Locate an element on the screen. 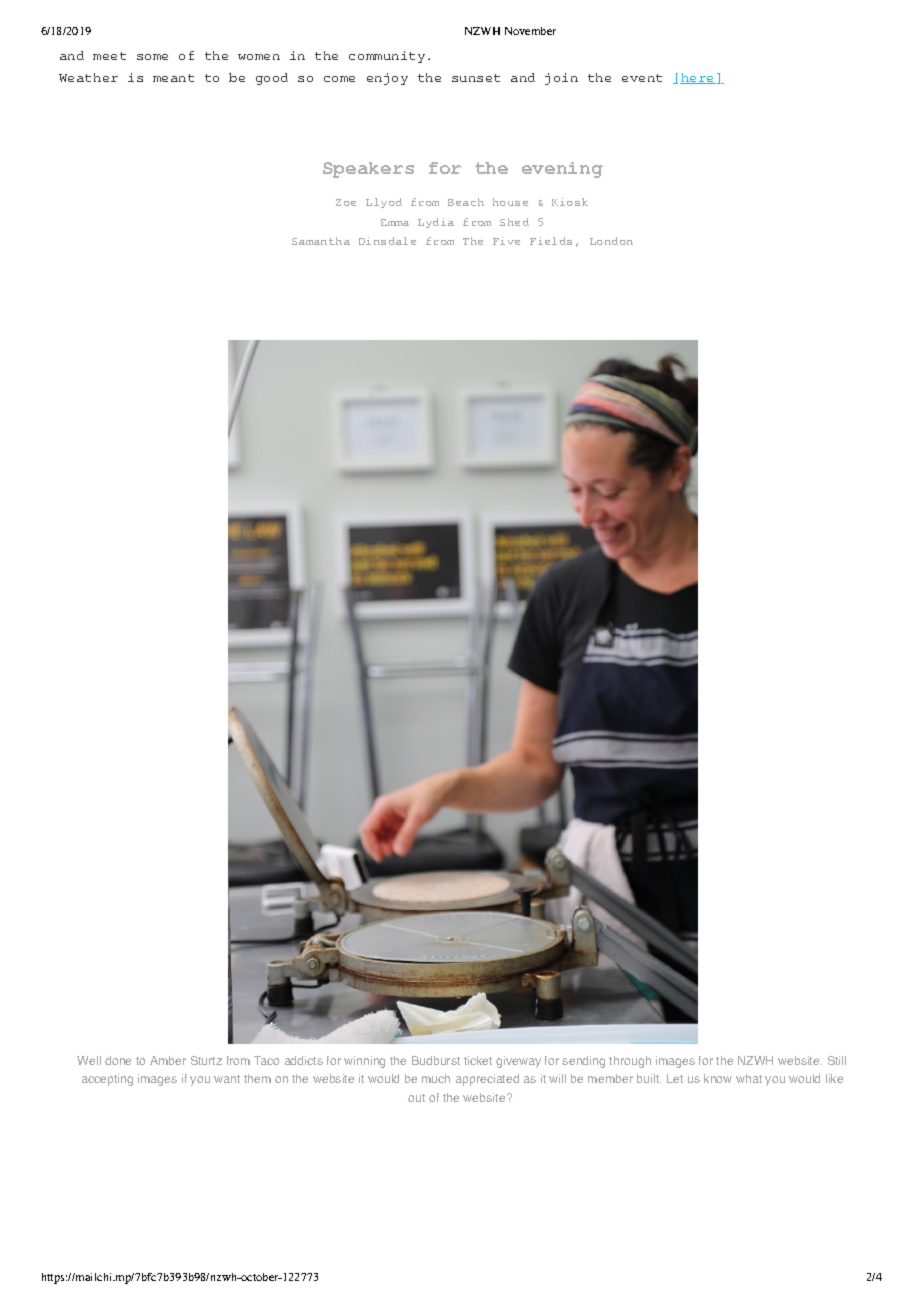 This screenshot has height=1308, width=924. Amber is located at coordinates (168, 1060).
